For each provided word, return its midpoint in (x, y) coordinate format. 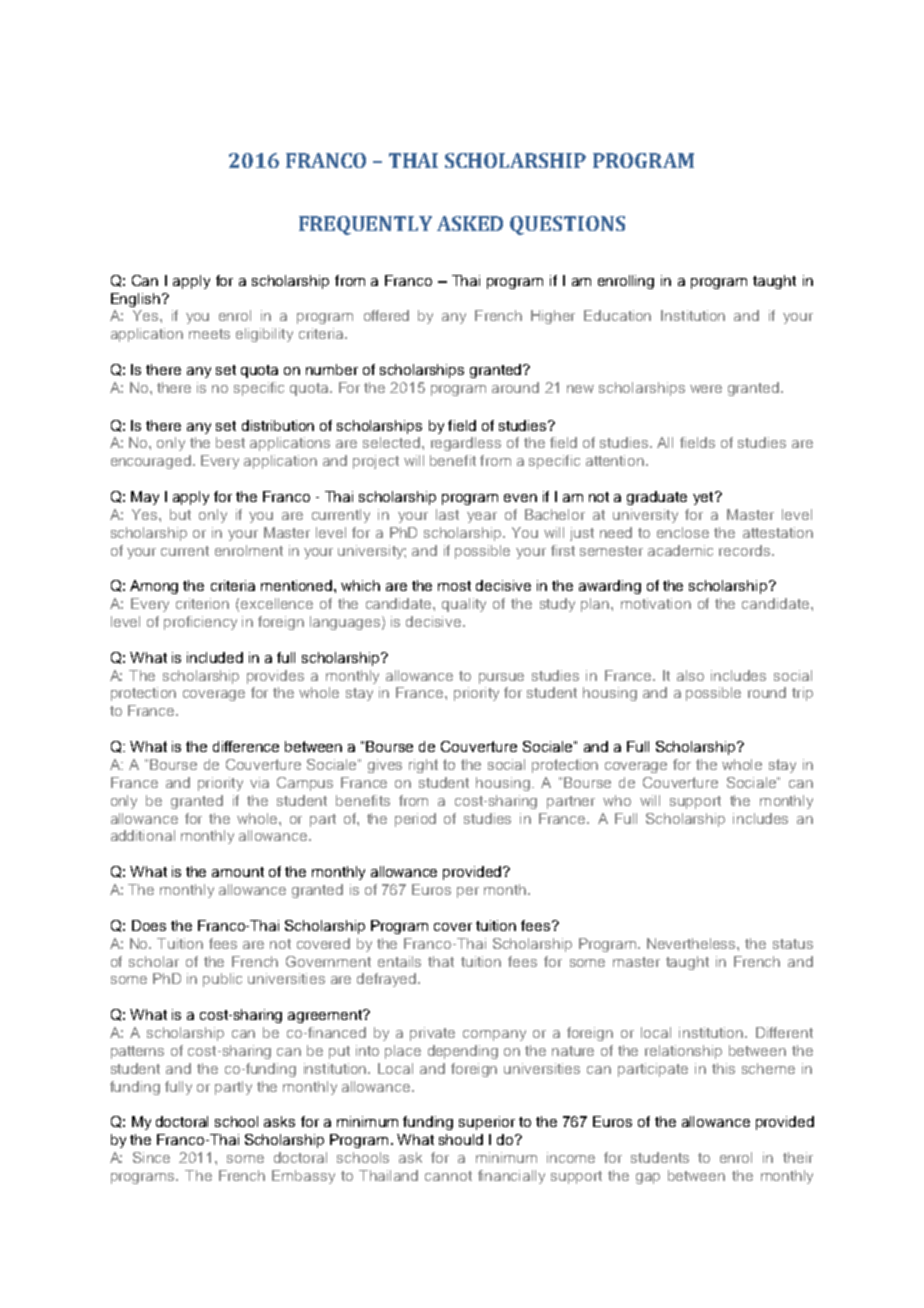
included (215, 657)
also (690, 675)
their (798, 1157)
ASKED (470, 223)
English (135, 300)
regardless (466, 444)
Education (617, 315)
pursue (501, 678)
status (793, 944)
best (230, 442)
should (461, 1139)
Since (151, 1157)
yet (704, 498)
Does (149, 925)
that (441, 961)
